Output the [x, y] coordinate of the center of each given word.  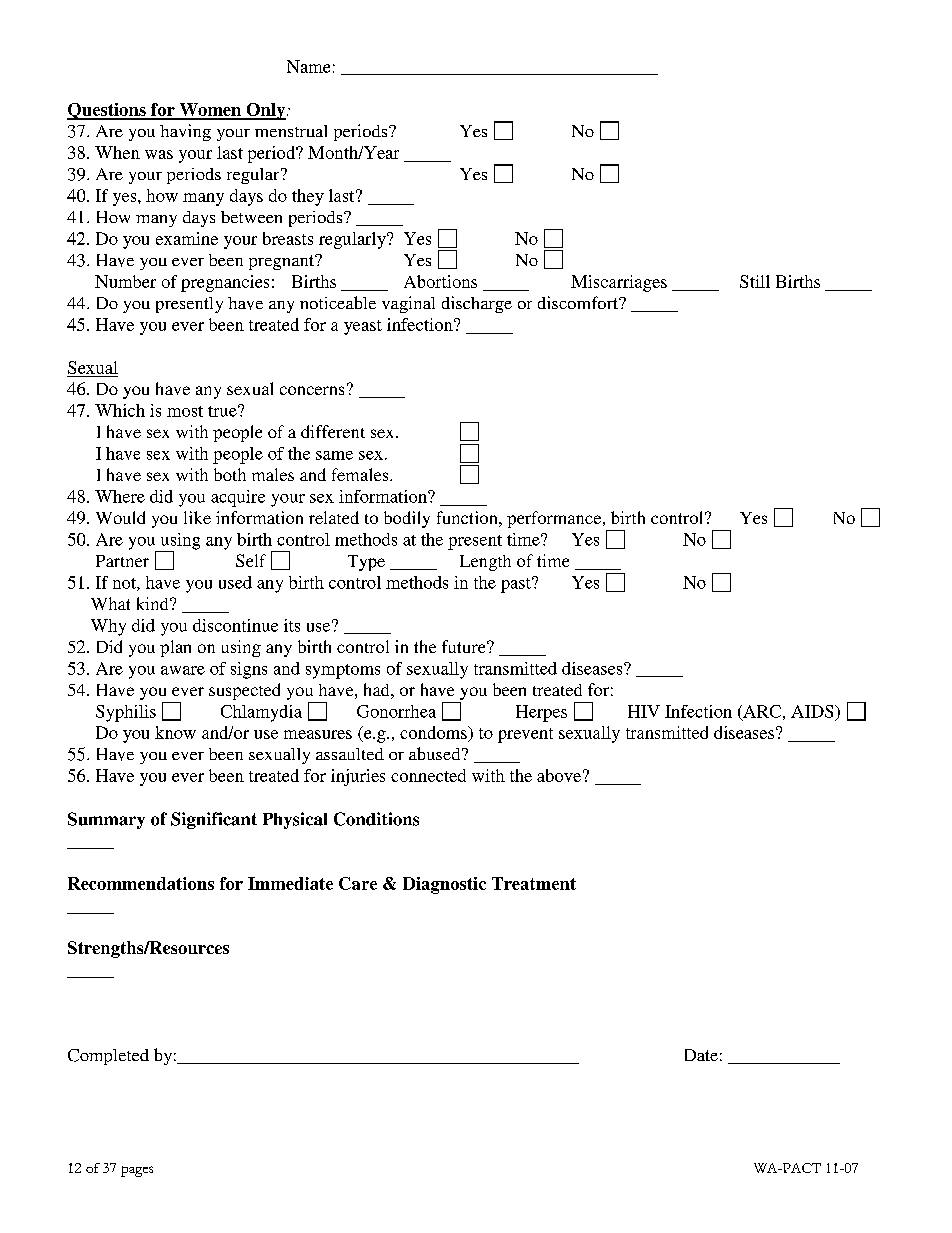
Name [308, 66]
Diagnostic [444, 885]
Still [755, 281]
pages [137, 1171]
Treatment [534, 883]
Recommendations [141, 883]
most [185, 411]
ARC [761, 712]
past [517, 585]
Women [210, 111]
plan [175, 648]
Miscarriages [619, 283]
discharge [477, 304]
